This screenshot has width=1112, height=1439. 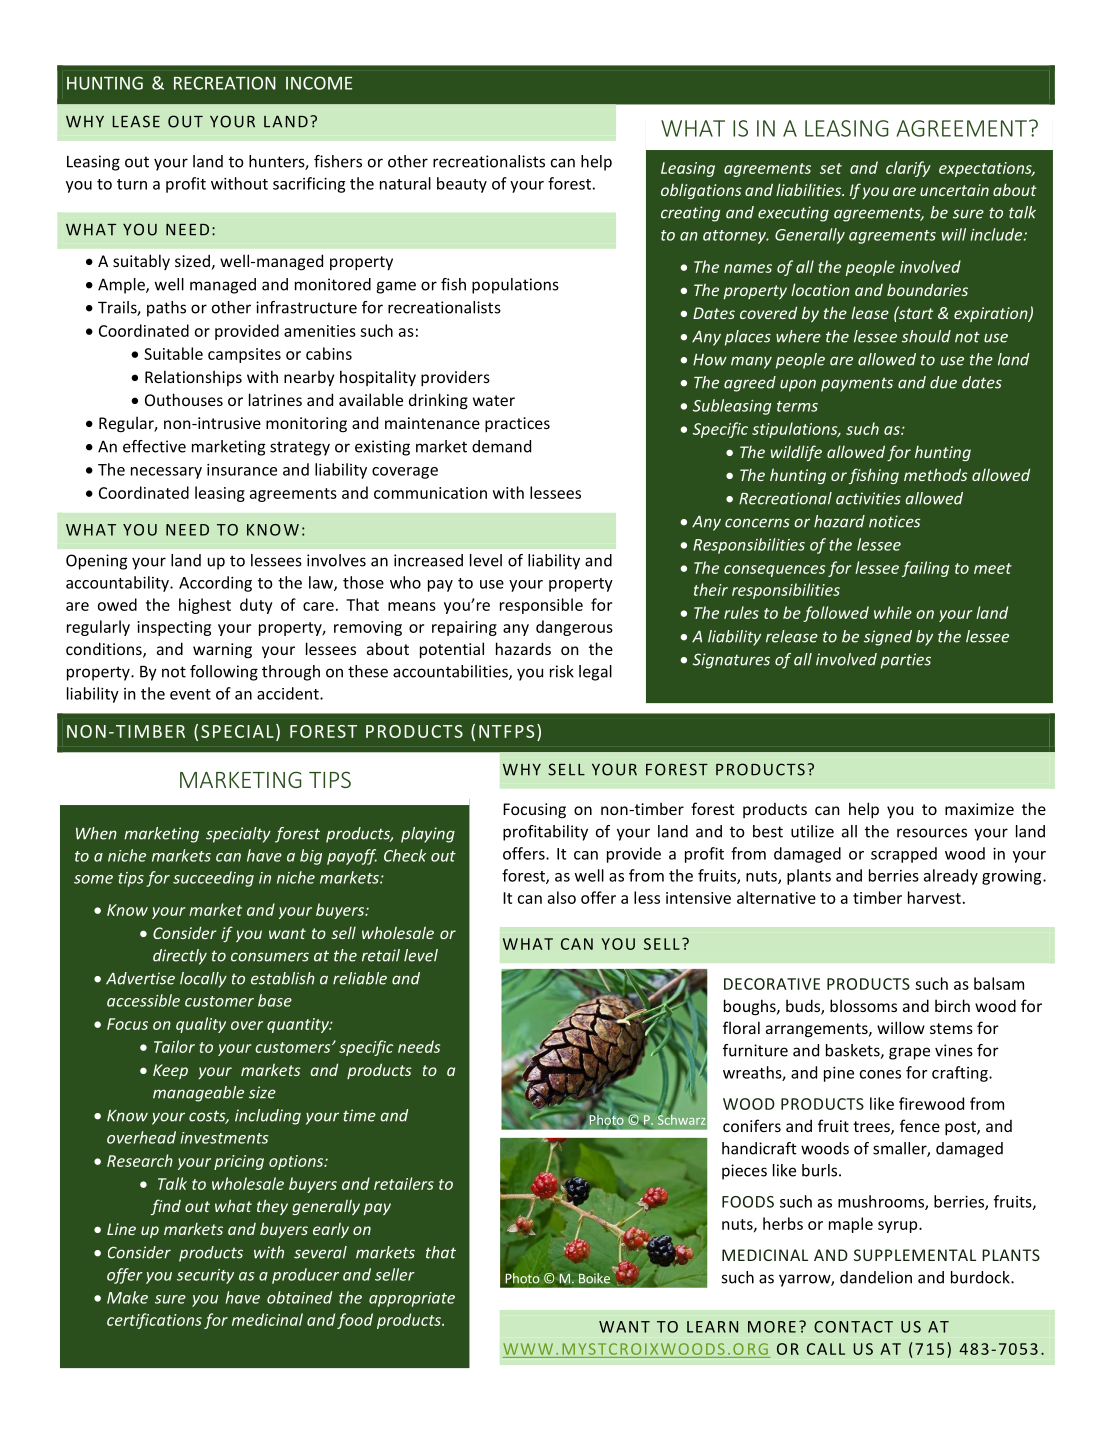 What do you see at coordinates (876, 1277) in the screenshot?
I see `dandelion` at bounding box center [876, 1277].
